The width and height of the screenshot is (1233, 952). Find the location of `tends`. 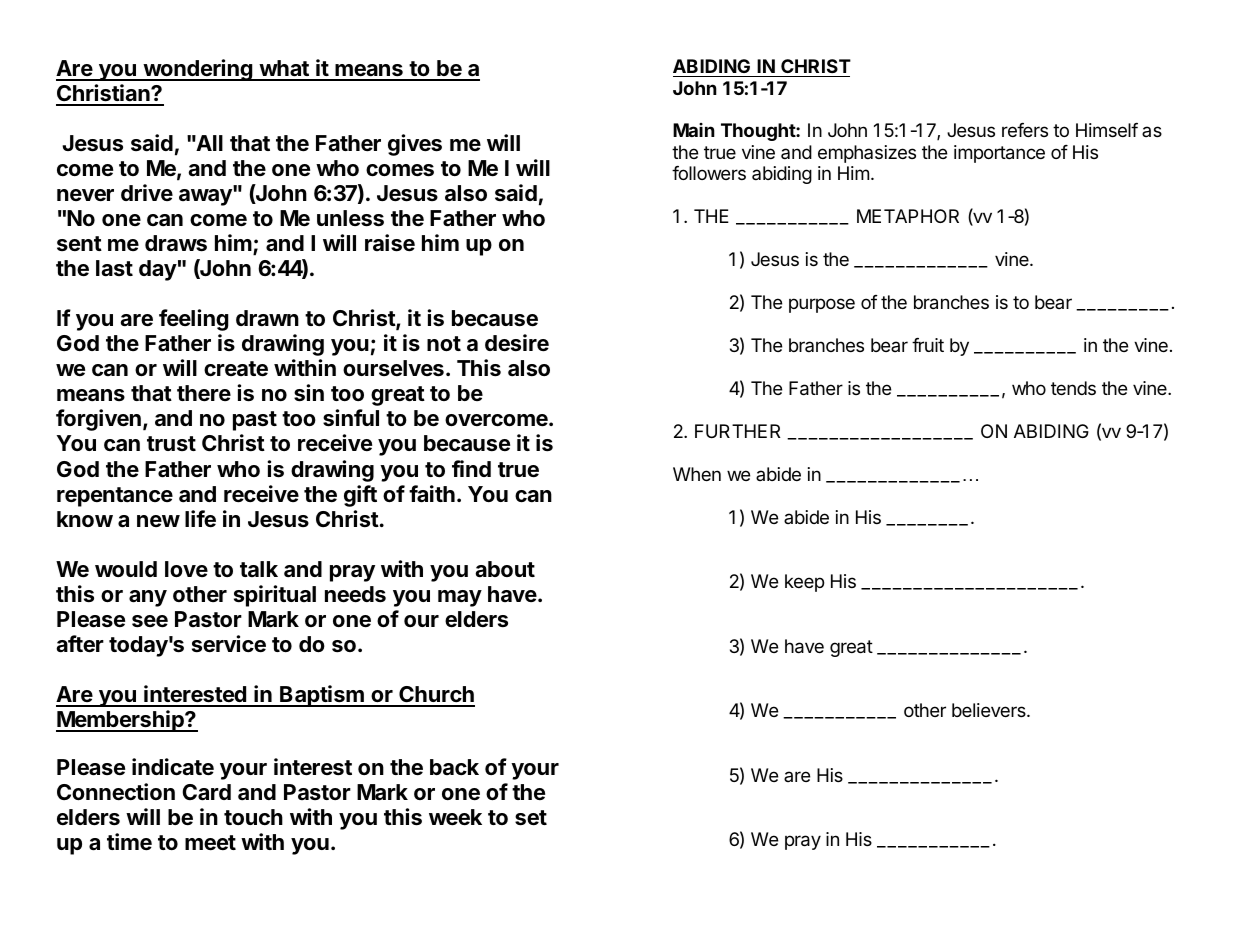

tends is located at coordinates (1073, 388).
